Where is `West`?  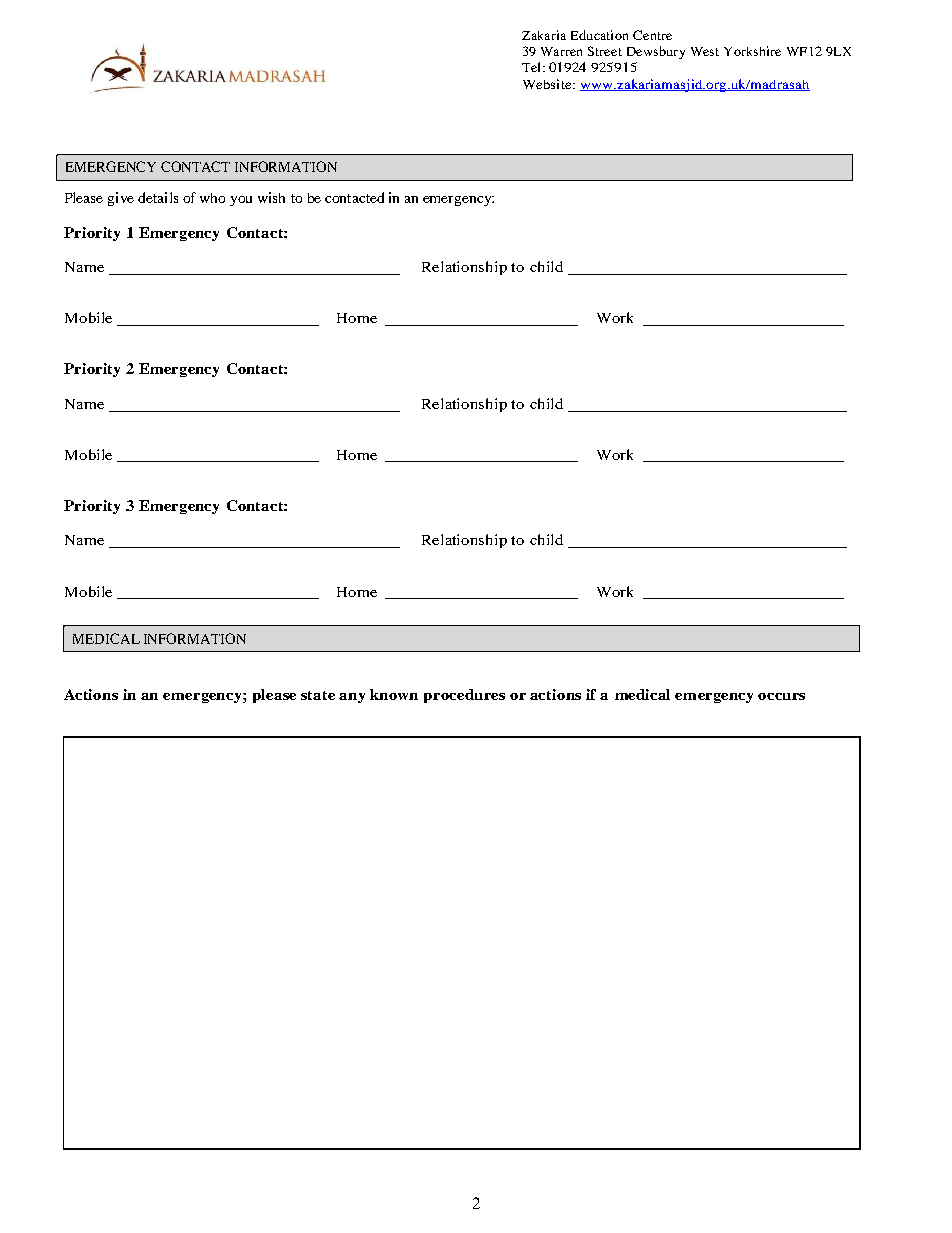 West is located at coordinates (705, 51).
